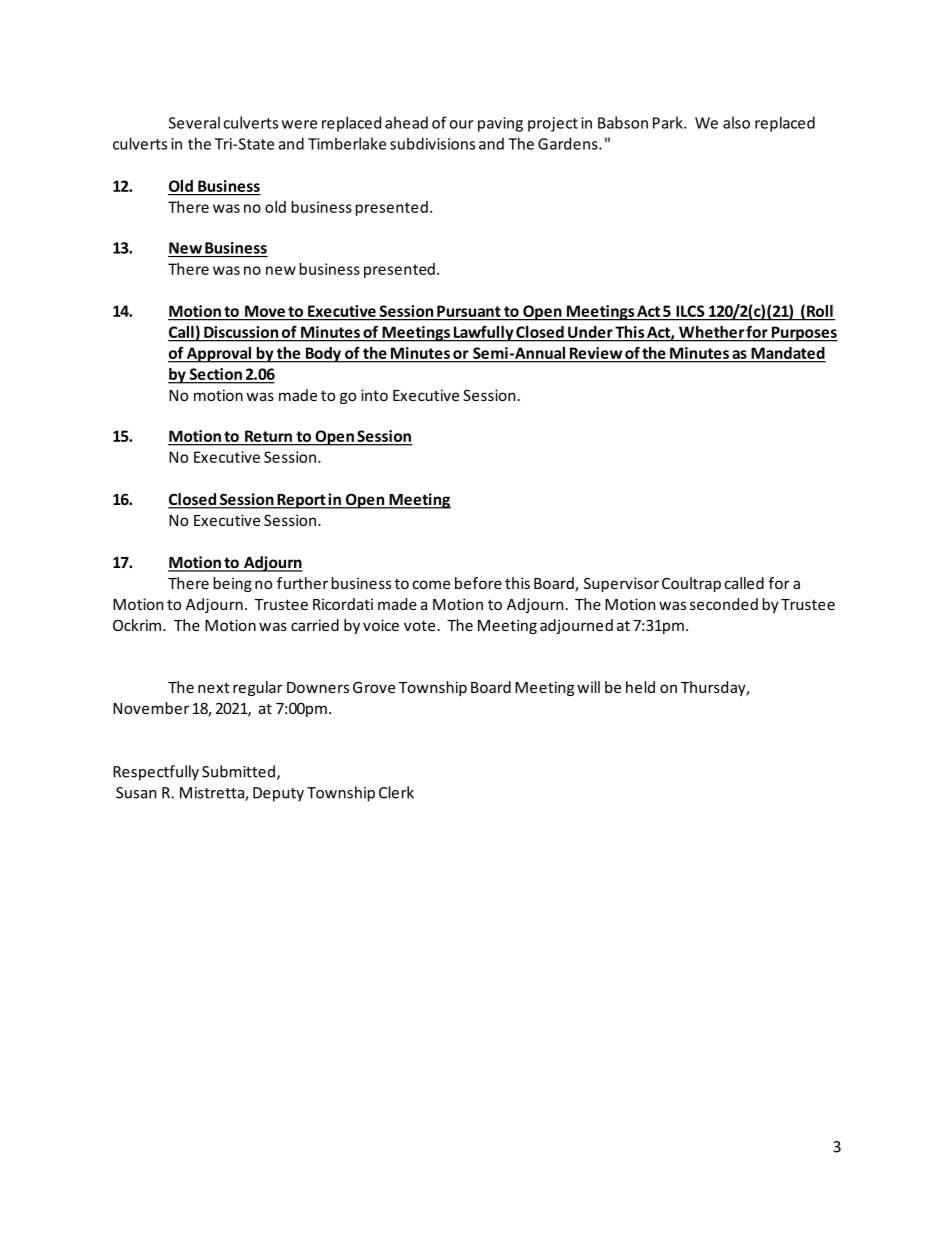  What do you see at coordinates (194, 122) in the document?
I see `Several` at bounding box center [194, 122].
